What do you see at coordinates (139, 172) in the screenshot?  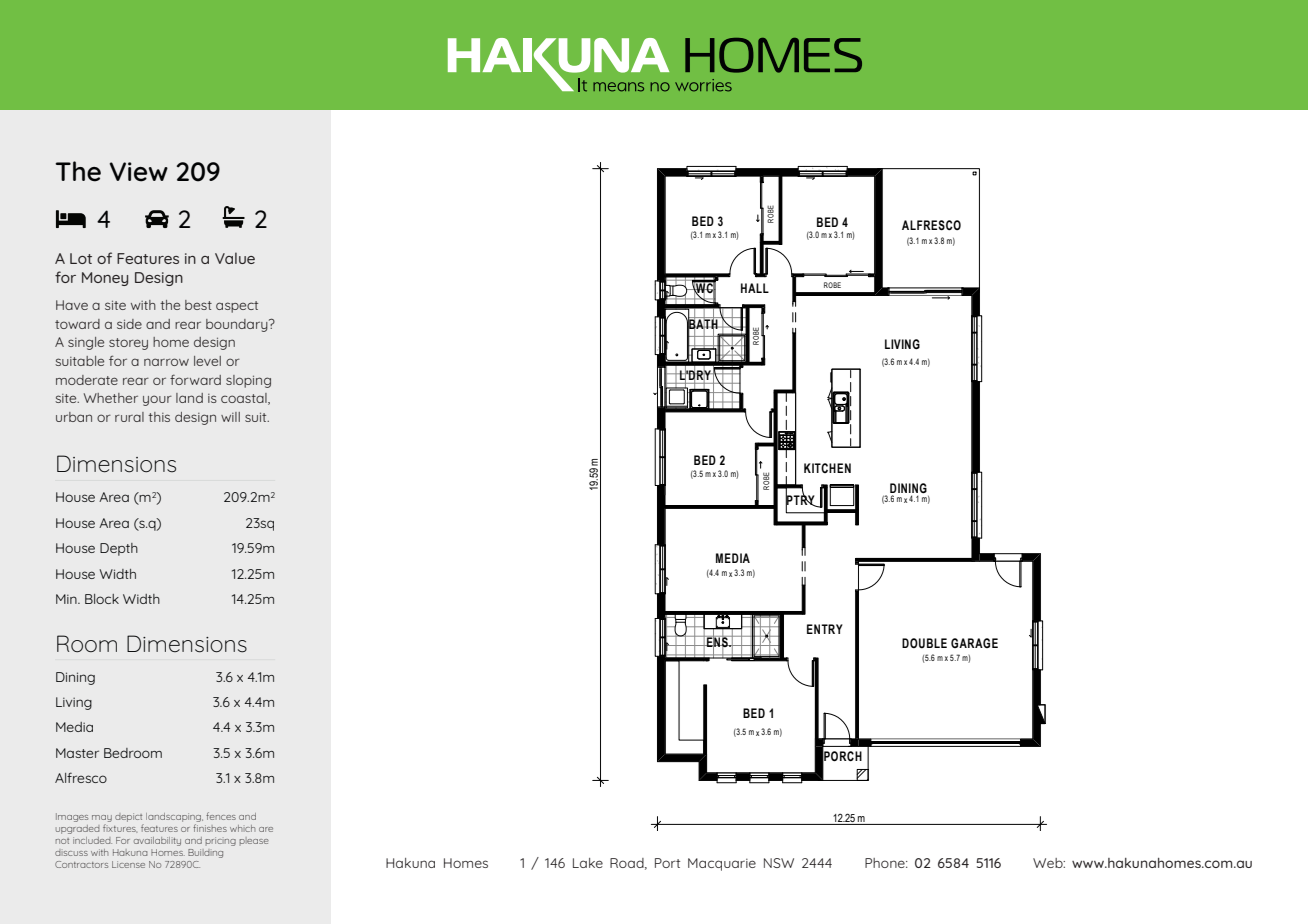 I see `View` at bounding box center [139, 172].
